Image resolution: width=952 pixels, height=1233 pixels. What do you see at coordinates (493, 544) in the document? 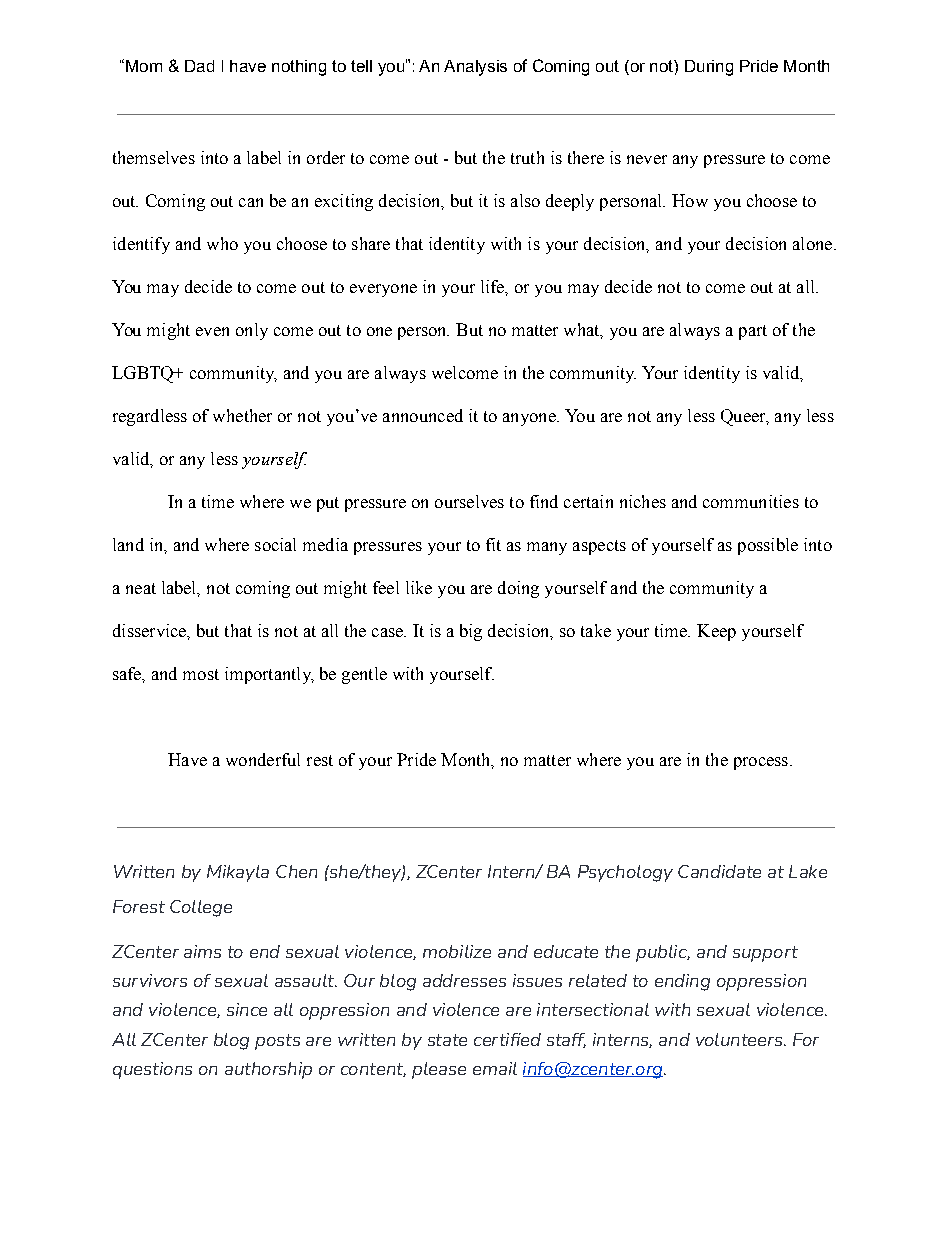
I see `fit` at bounding box center [493, 544].
